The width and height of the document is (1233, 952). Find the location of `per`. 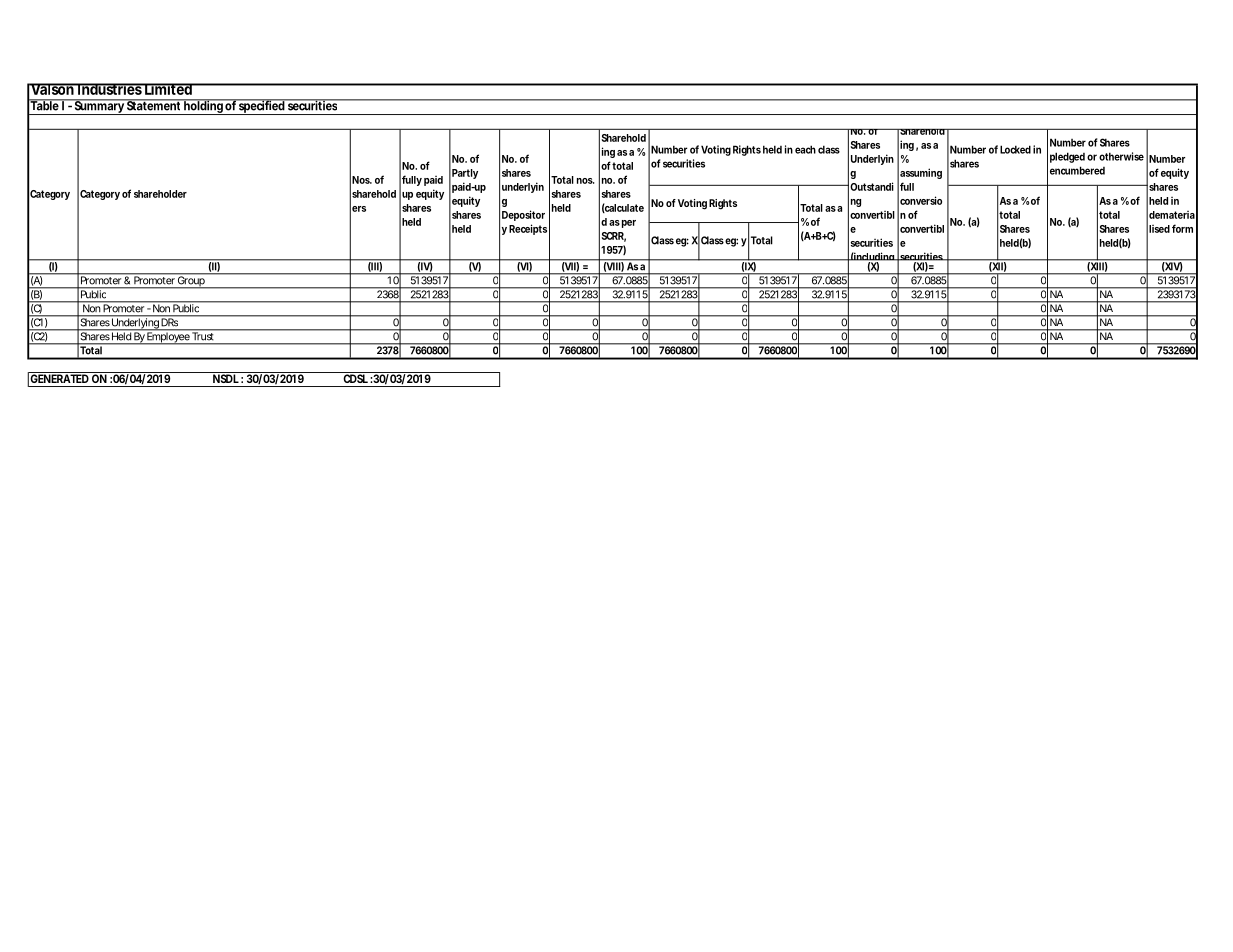

per is located at coordinates (629, 224).
